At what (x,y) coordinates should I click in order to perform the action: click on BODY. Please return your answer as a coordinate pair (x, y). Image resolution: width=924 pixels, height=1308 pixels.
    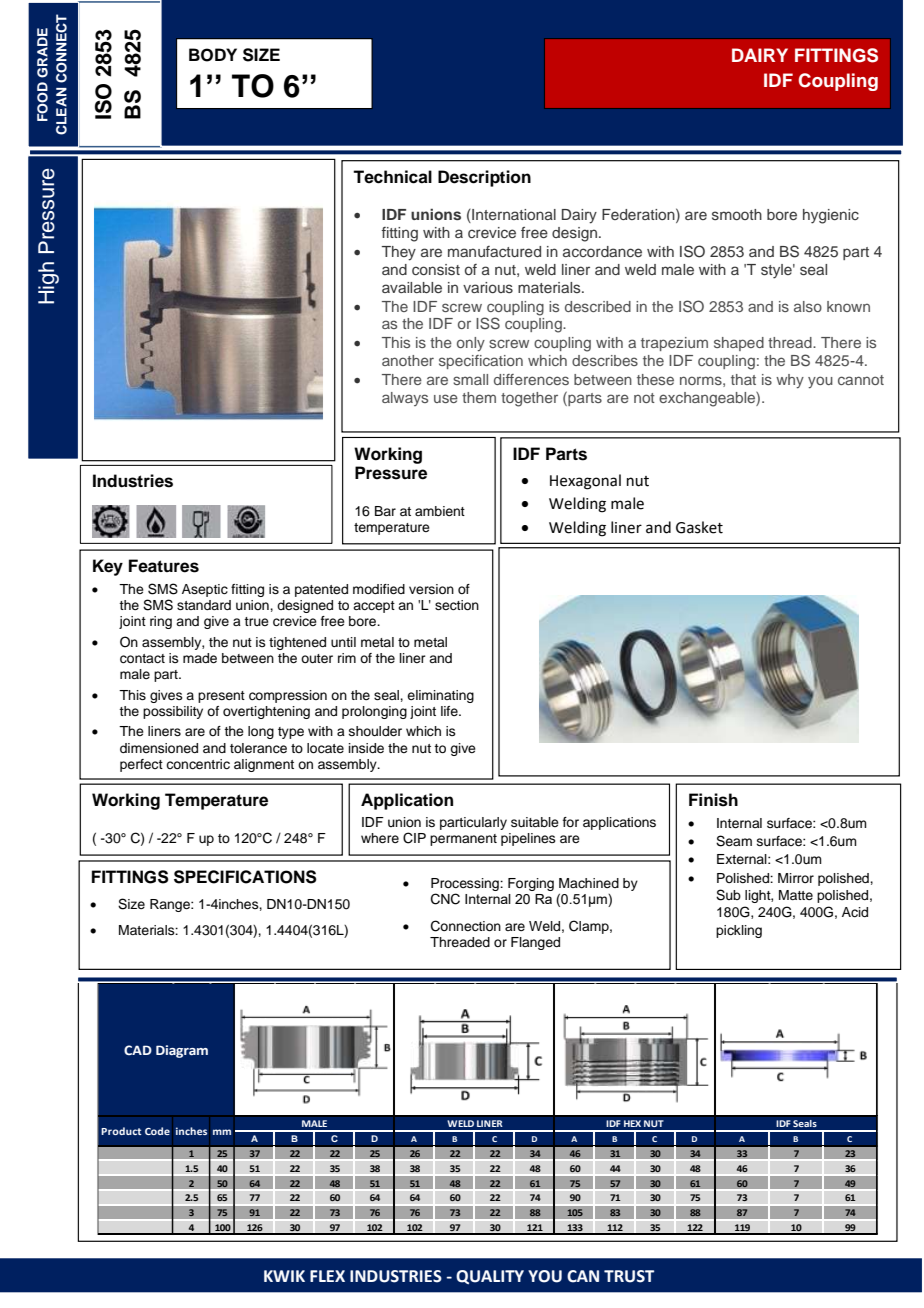
    Looking at the image, I should click on (213, 55).
